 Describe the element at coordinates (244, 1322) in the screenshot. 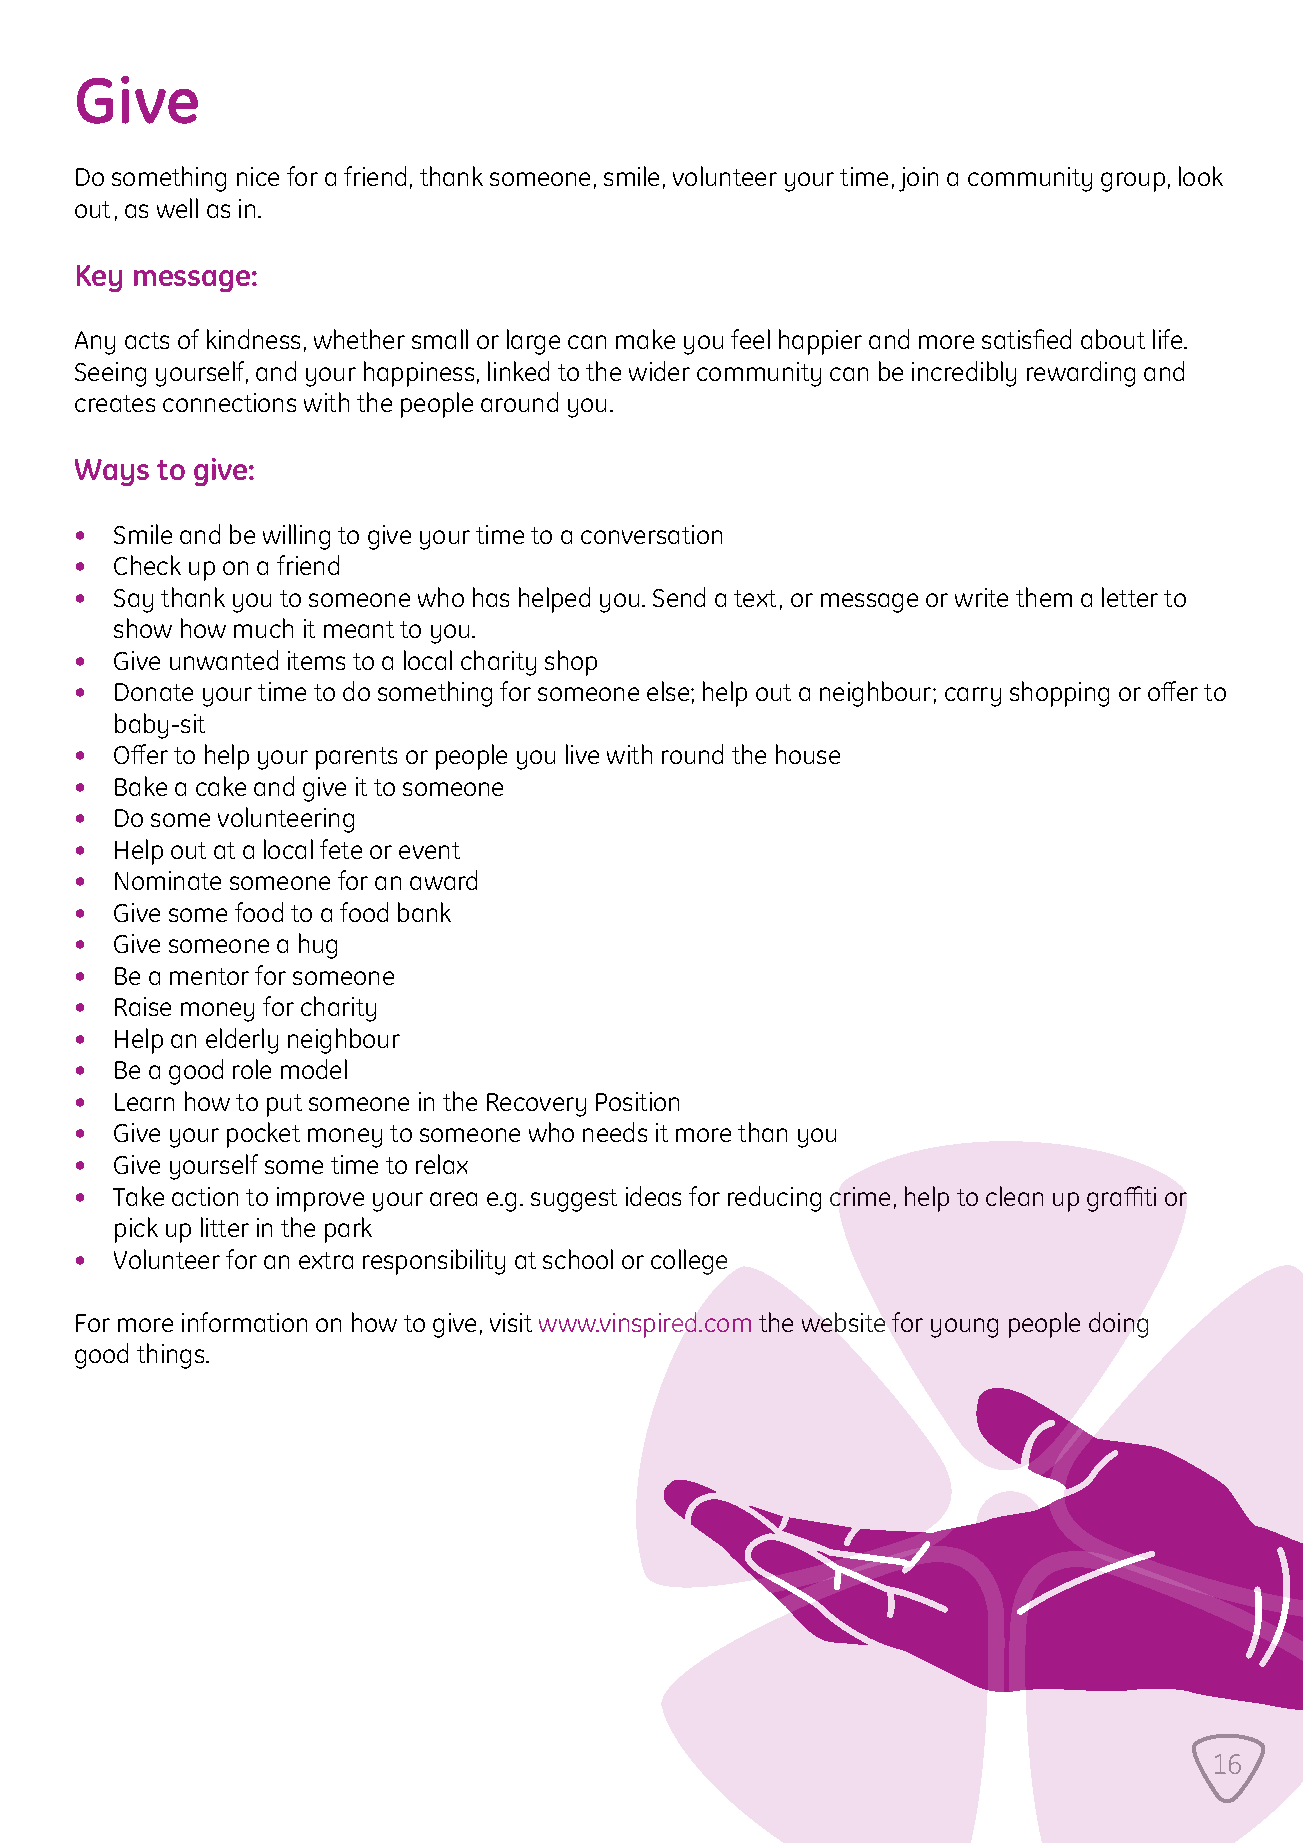

I see `information` at that location.
